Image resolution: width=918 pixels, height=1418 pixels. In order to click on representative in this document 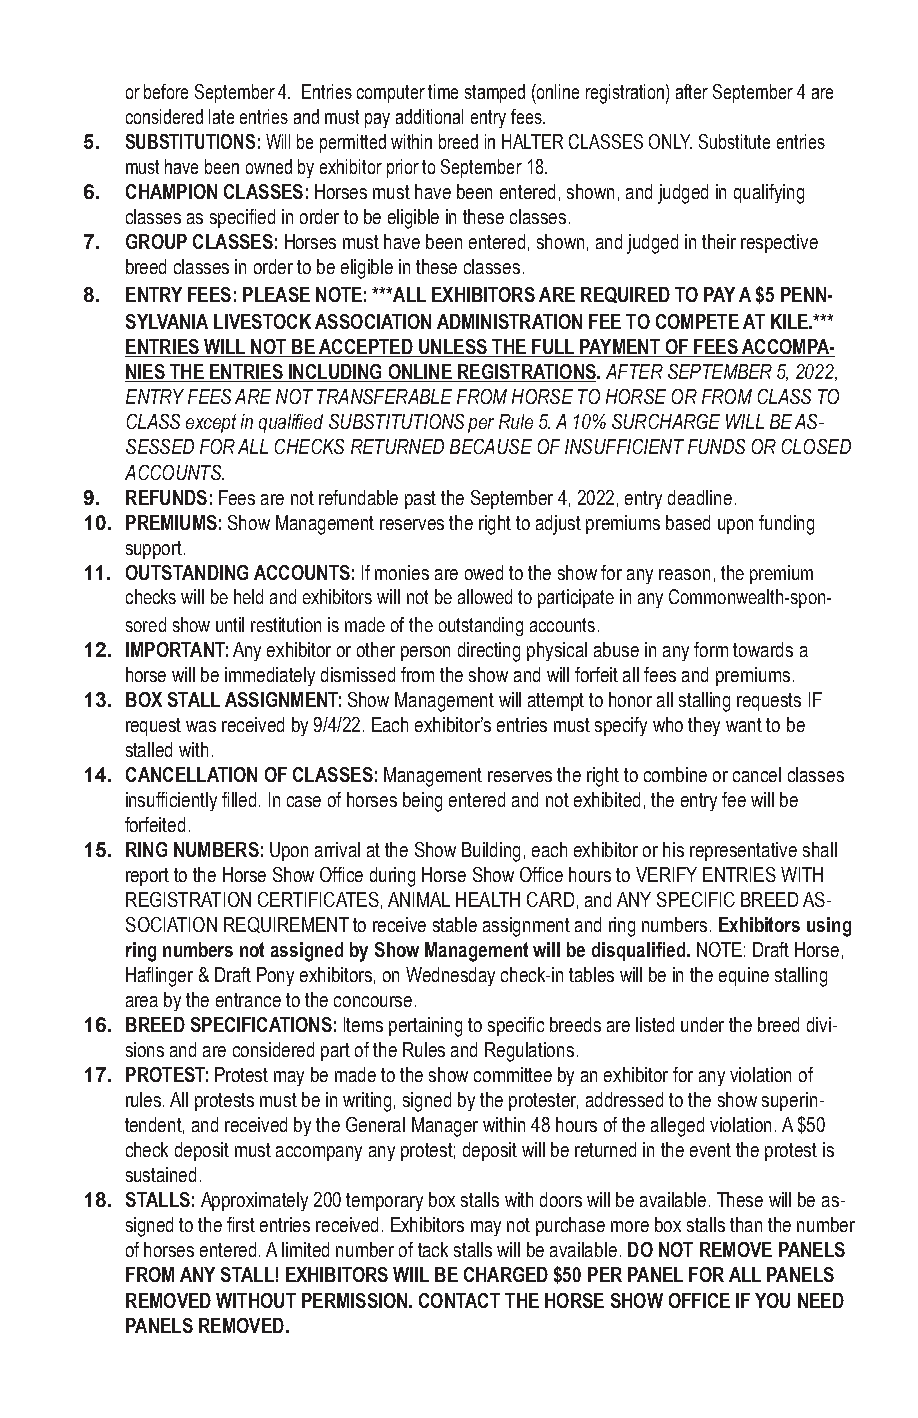, I will do `click(743, 851)`.
